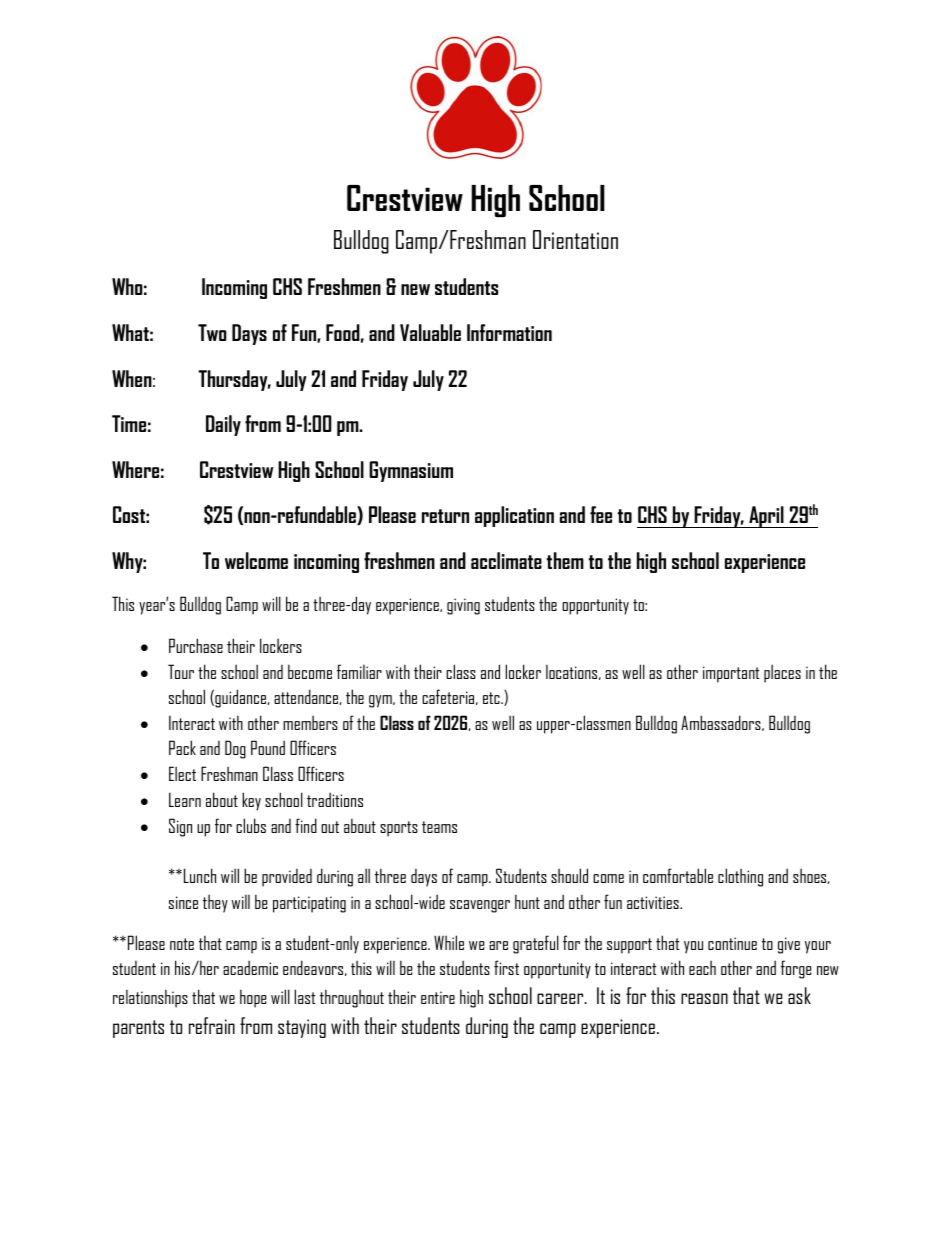 Image resolution: width=952 pixels, height=1233 pixels. Describe the element at coordinates (509, 332) in the screenshot. I see `Information` at that location.
